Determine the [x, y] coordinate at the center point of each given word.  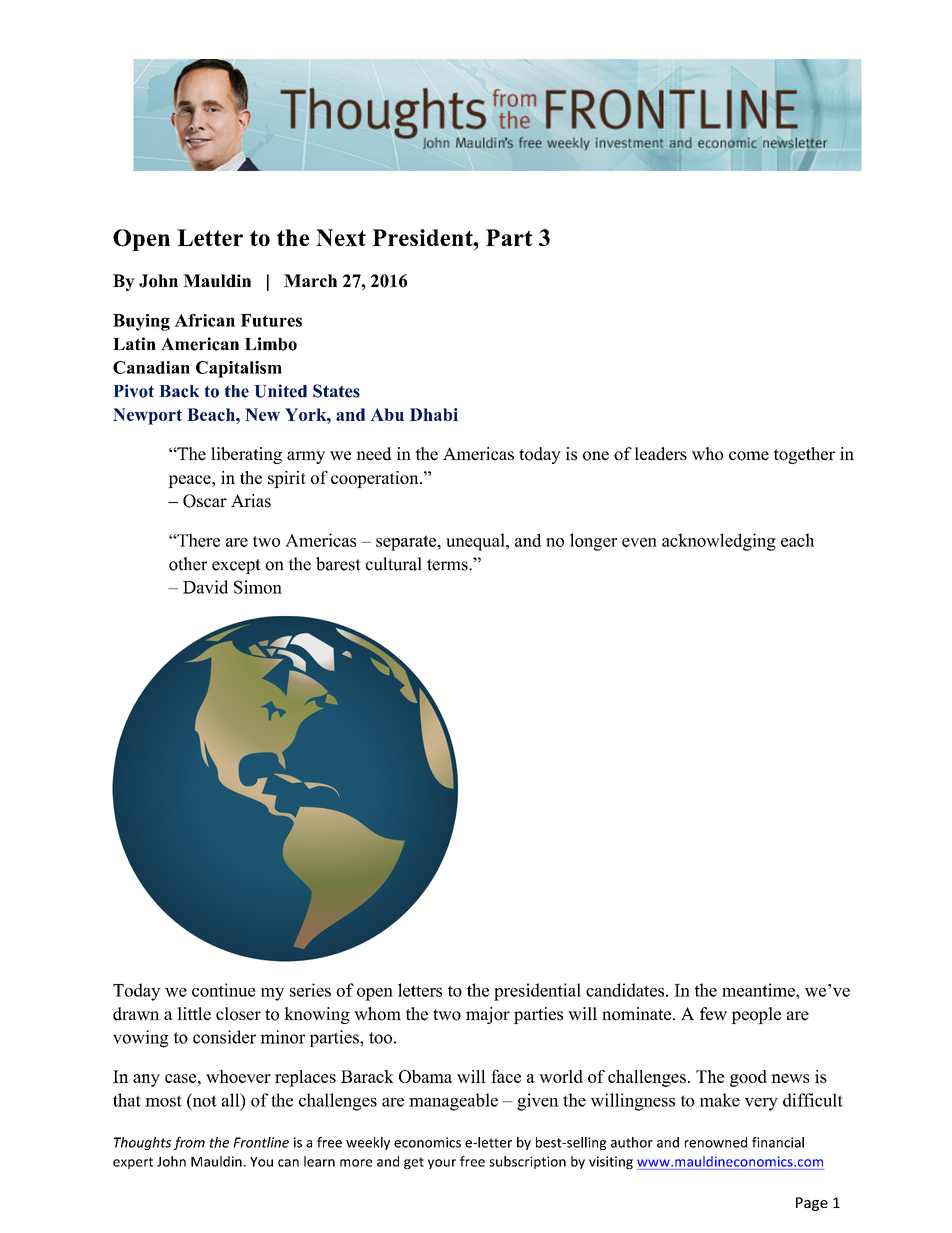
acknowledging [719, 542]
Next [341, 237]
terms [448, 565]
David [205, 587]
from [189, 1143]
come [749, 456]
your [442, 1164]
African [204, 320]
